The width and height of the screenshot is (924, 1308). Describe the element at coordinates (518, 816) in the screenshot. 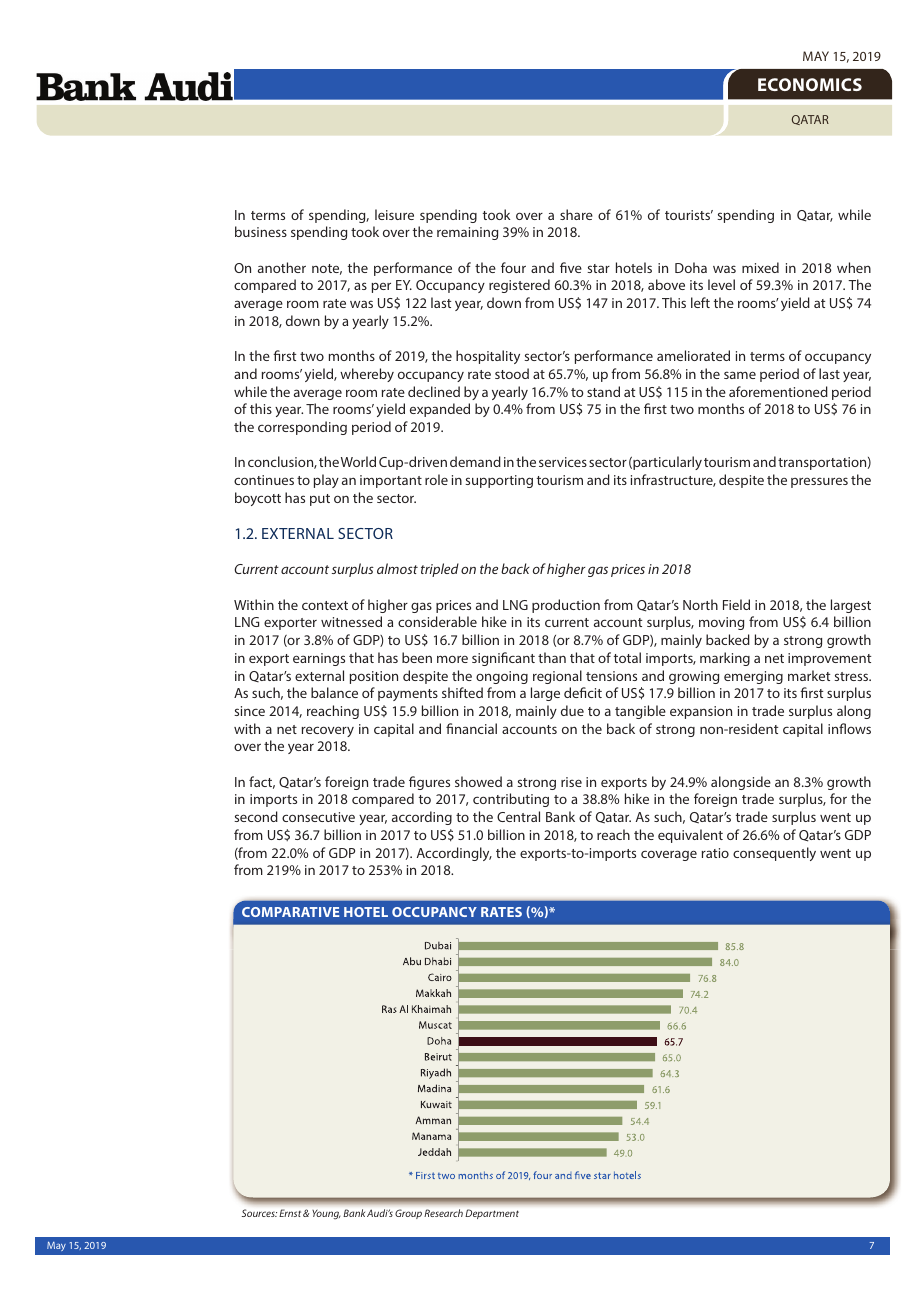

I see `Central` at that location.
